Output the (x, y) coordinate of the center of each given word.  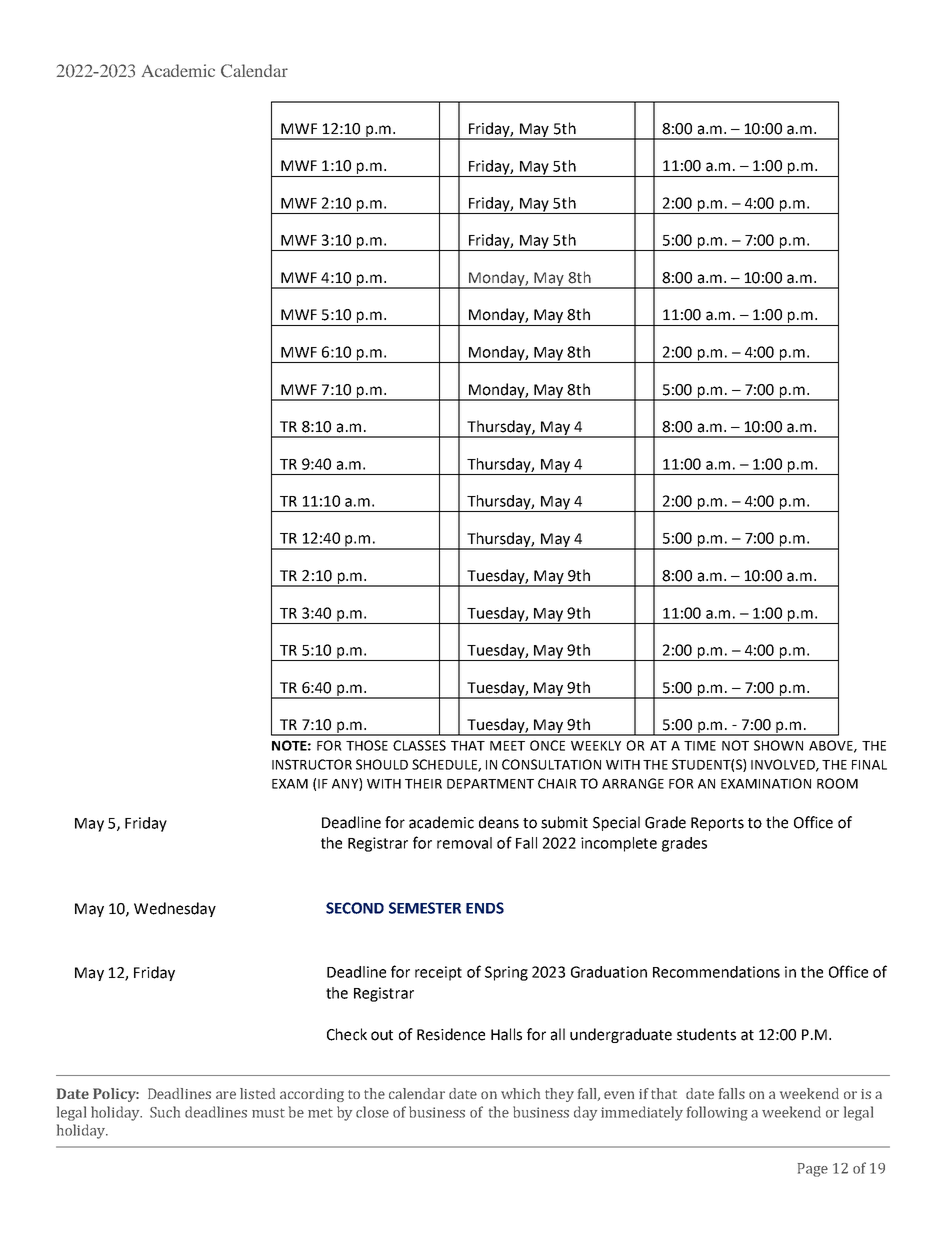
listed (257, 1093)
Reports (717, 824)
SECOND (355, 908)
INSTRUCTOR (312, 764)
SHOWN (778, 745)
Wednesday (175, 909)
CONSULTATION (551, 764)
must (268, 1113)
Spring (506, 973)
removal (464, 843)
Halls (506, 1034)
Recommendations (716, 972)
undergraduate (621, 1035)
